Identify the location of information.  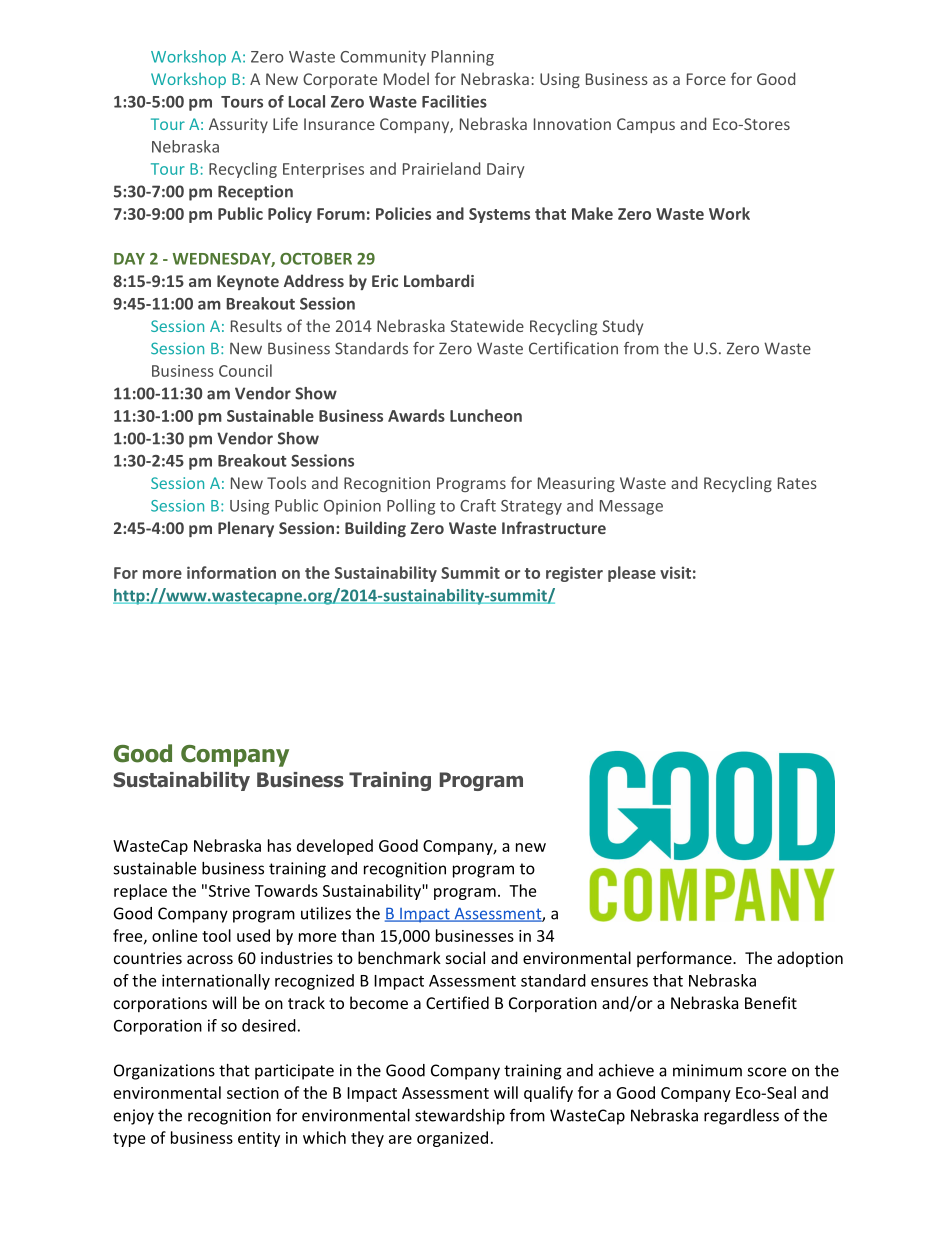
(231, 572).
